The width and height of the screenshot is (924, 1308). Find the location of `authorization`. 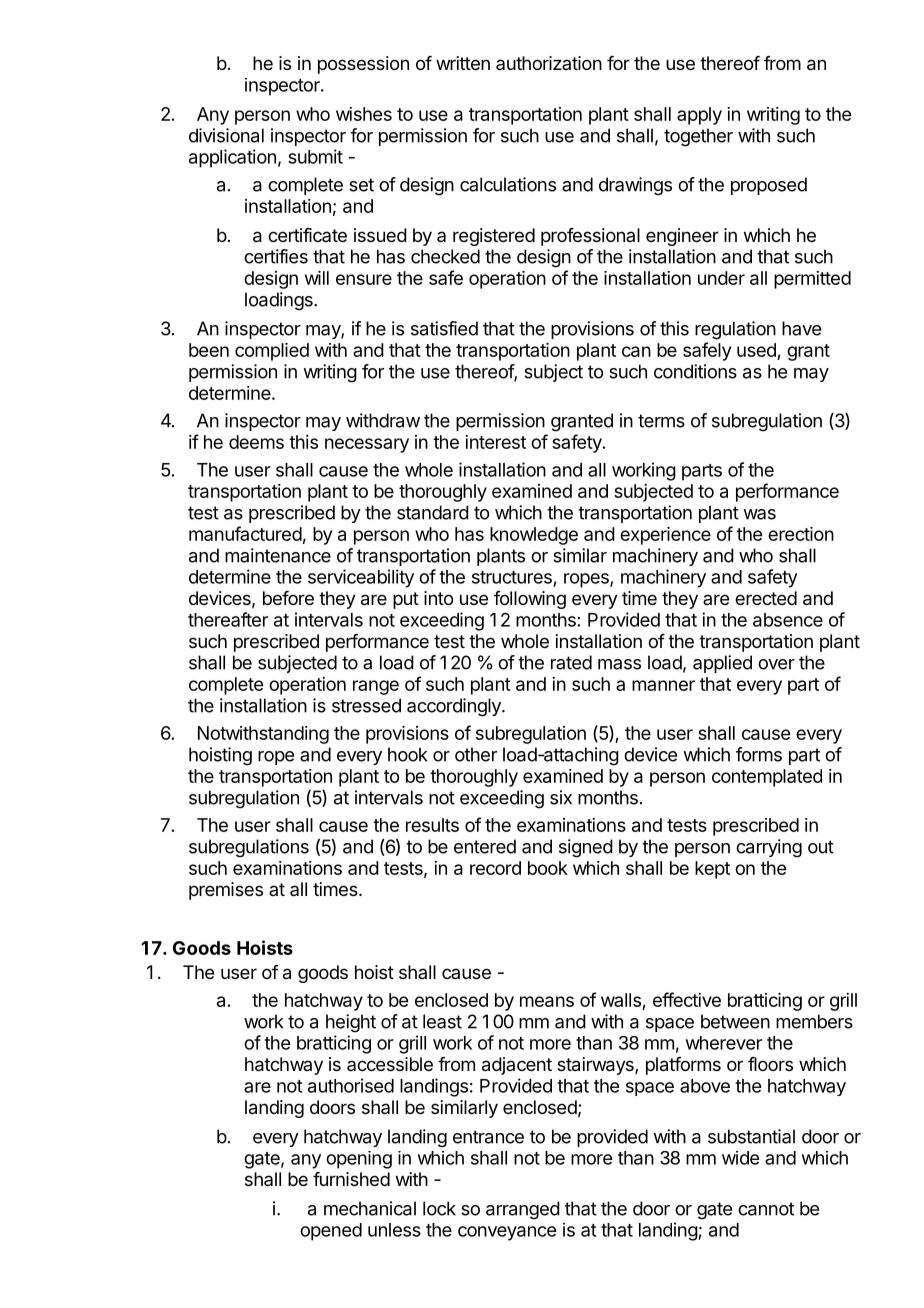

authorization is located at coordinates (549, 63).
